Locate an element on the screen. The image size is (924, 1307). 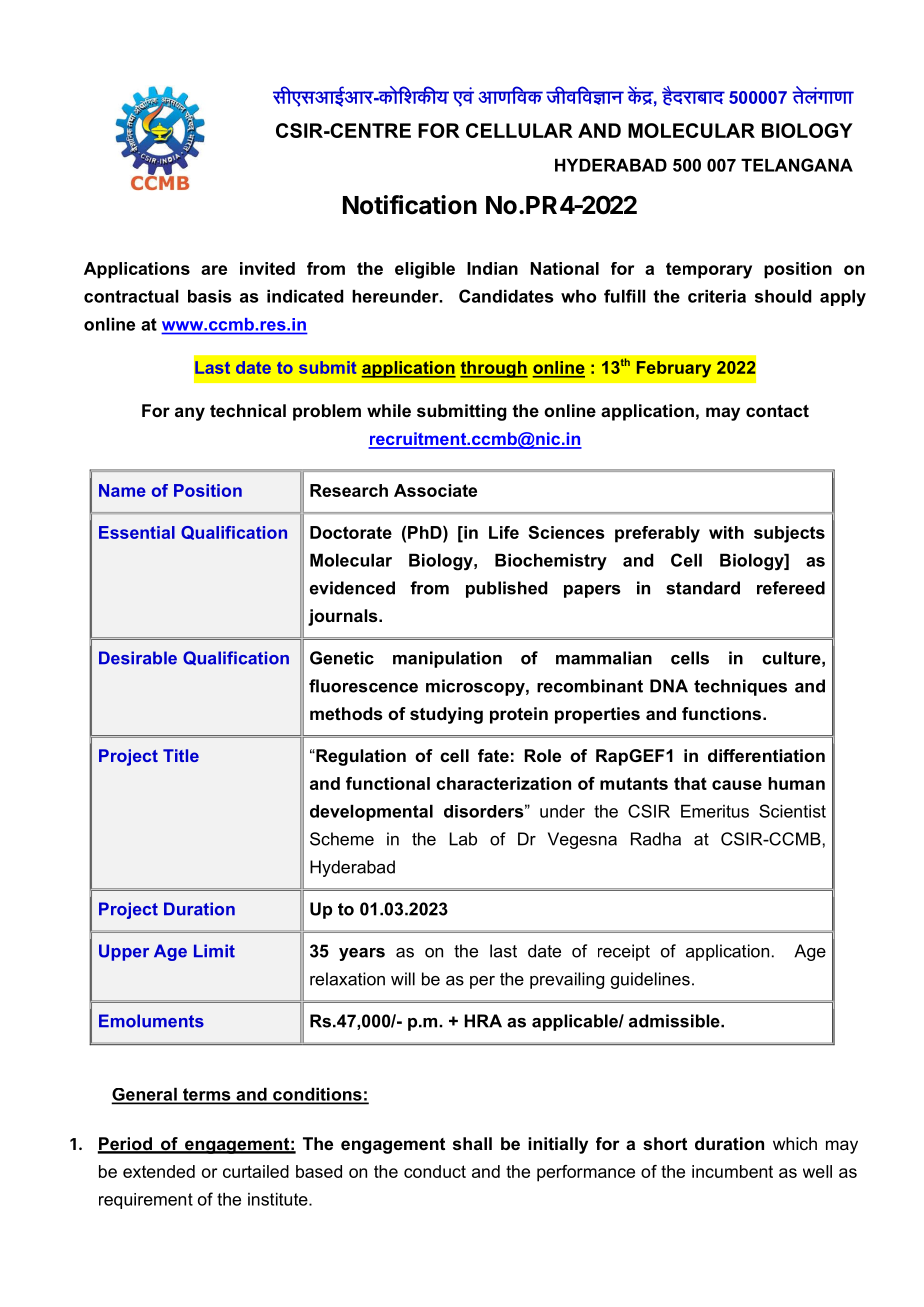
Notification is located at coordinates (410, 205).
